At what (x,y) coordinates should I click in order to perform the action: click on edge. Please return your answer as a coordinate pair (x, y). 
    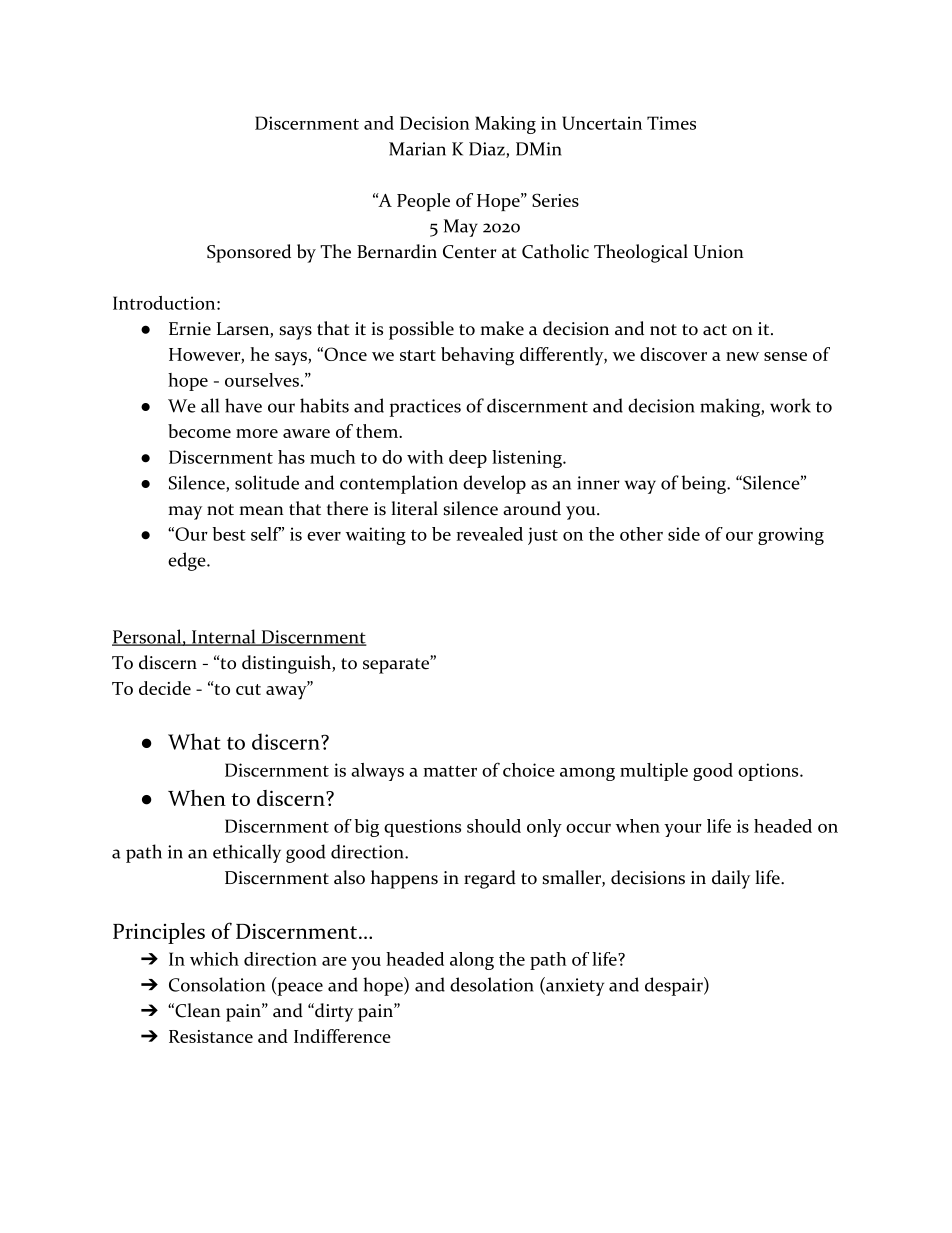
    Looking at the image, I should click on (188, 561).
